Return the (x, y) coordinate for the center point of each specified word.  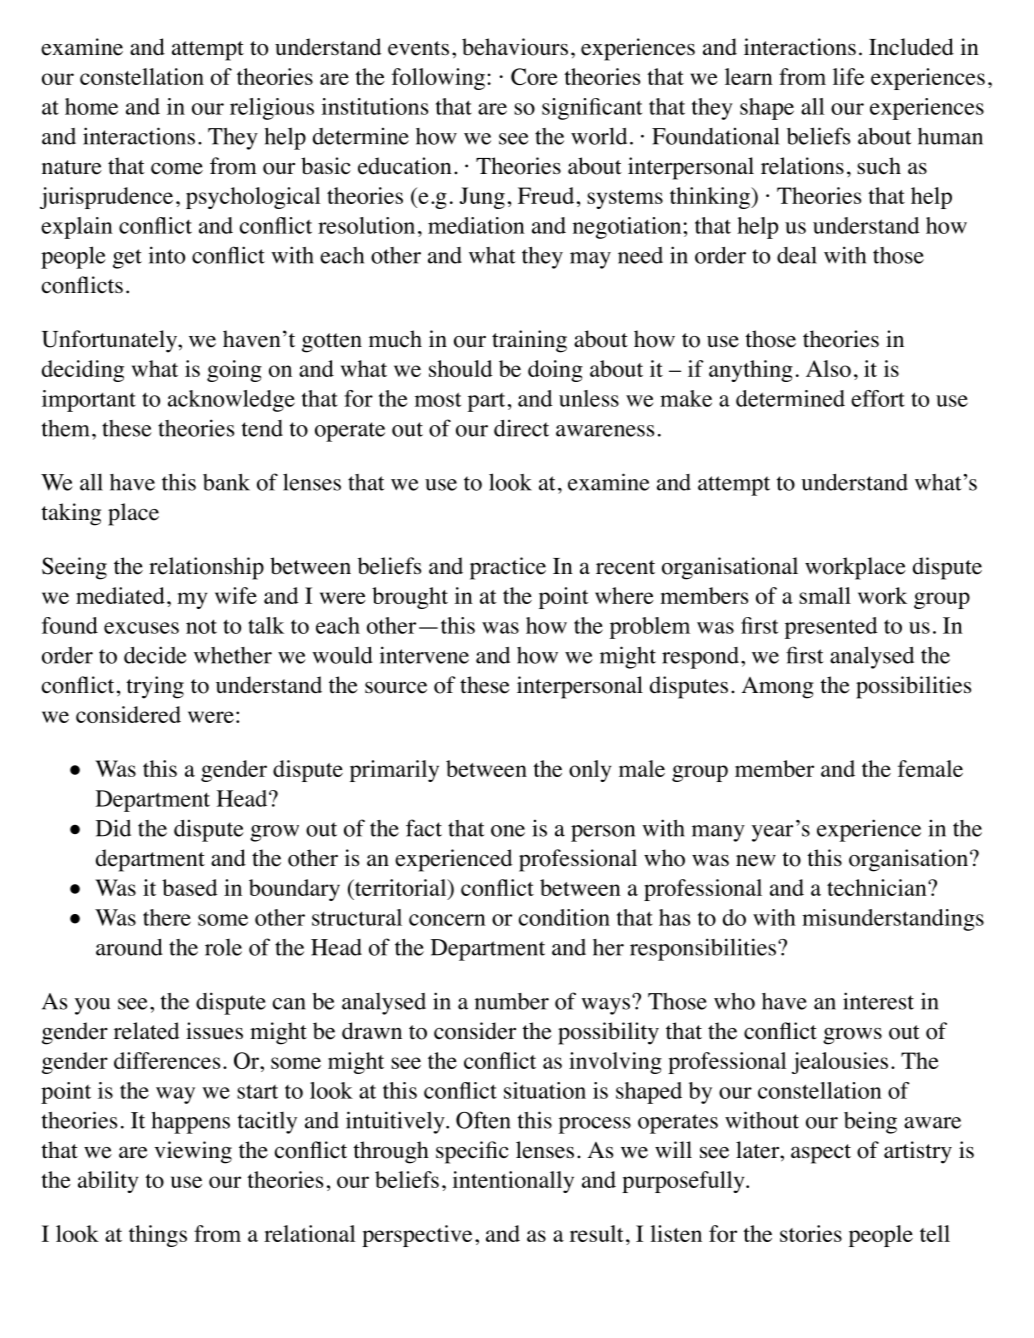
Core (534, 76)
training (529, 341)
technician (878, 887)
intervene (424, 655)
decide (155, 655)
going (234, 371)
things (158, 1236)
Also (828, 368)
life (848, 76)
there (167, 917)
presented (831, 628)
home (91, 106)
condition (564, 917)
